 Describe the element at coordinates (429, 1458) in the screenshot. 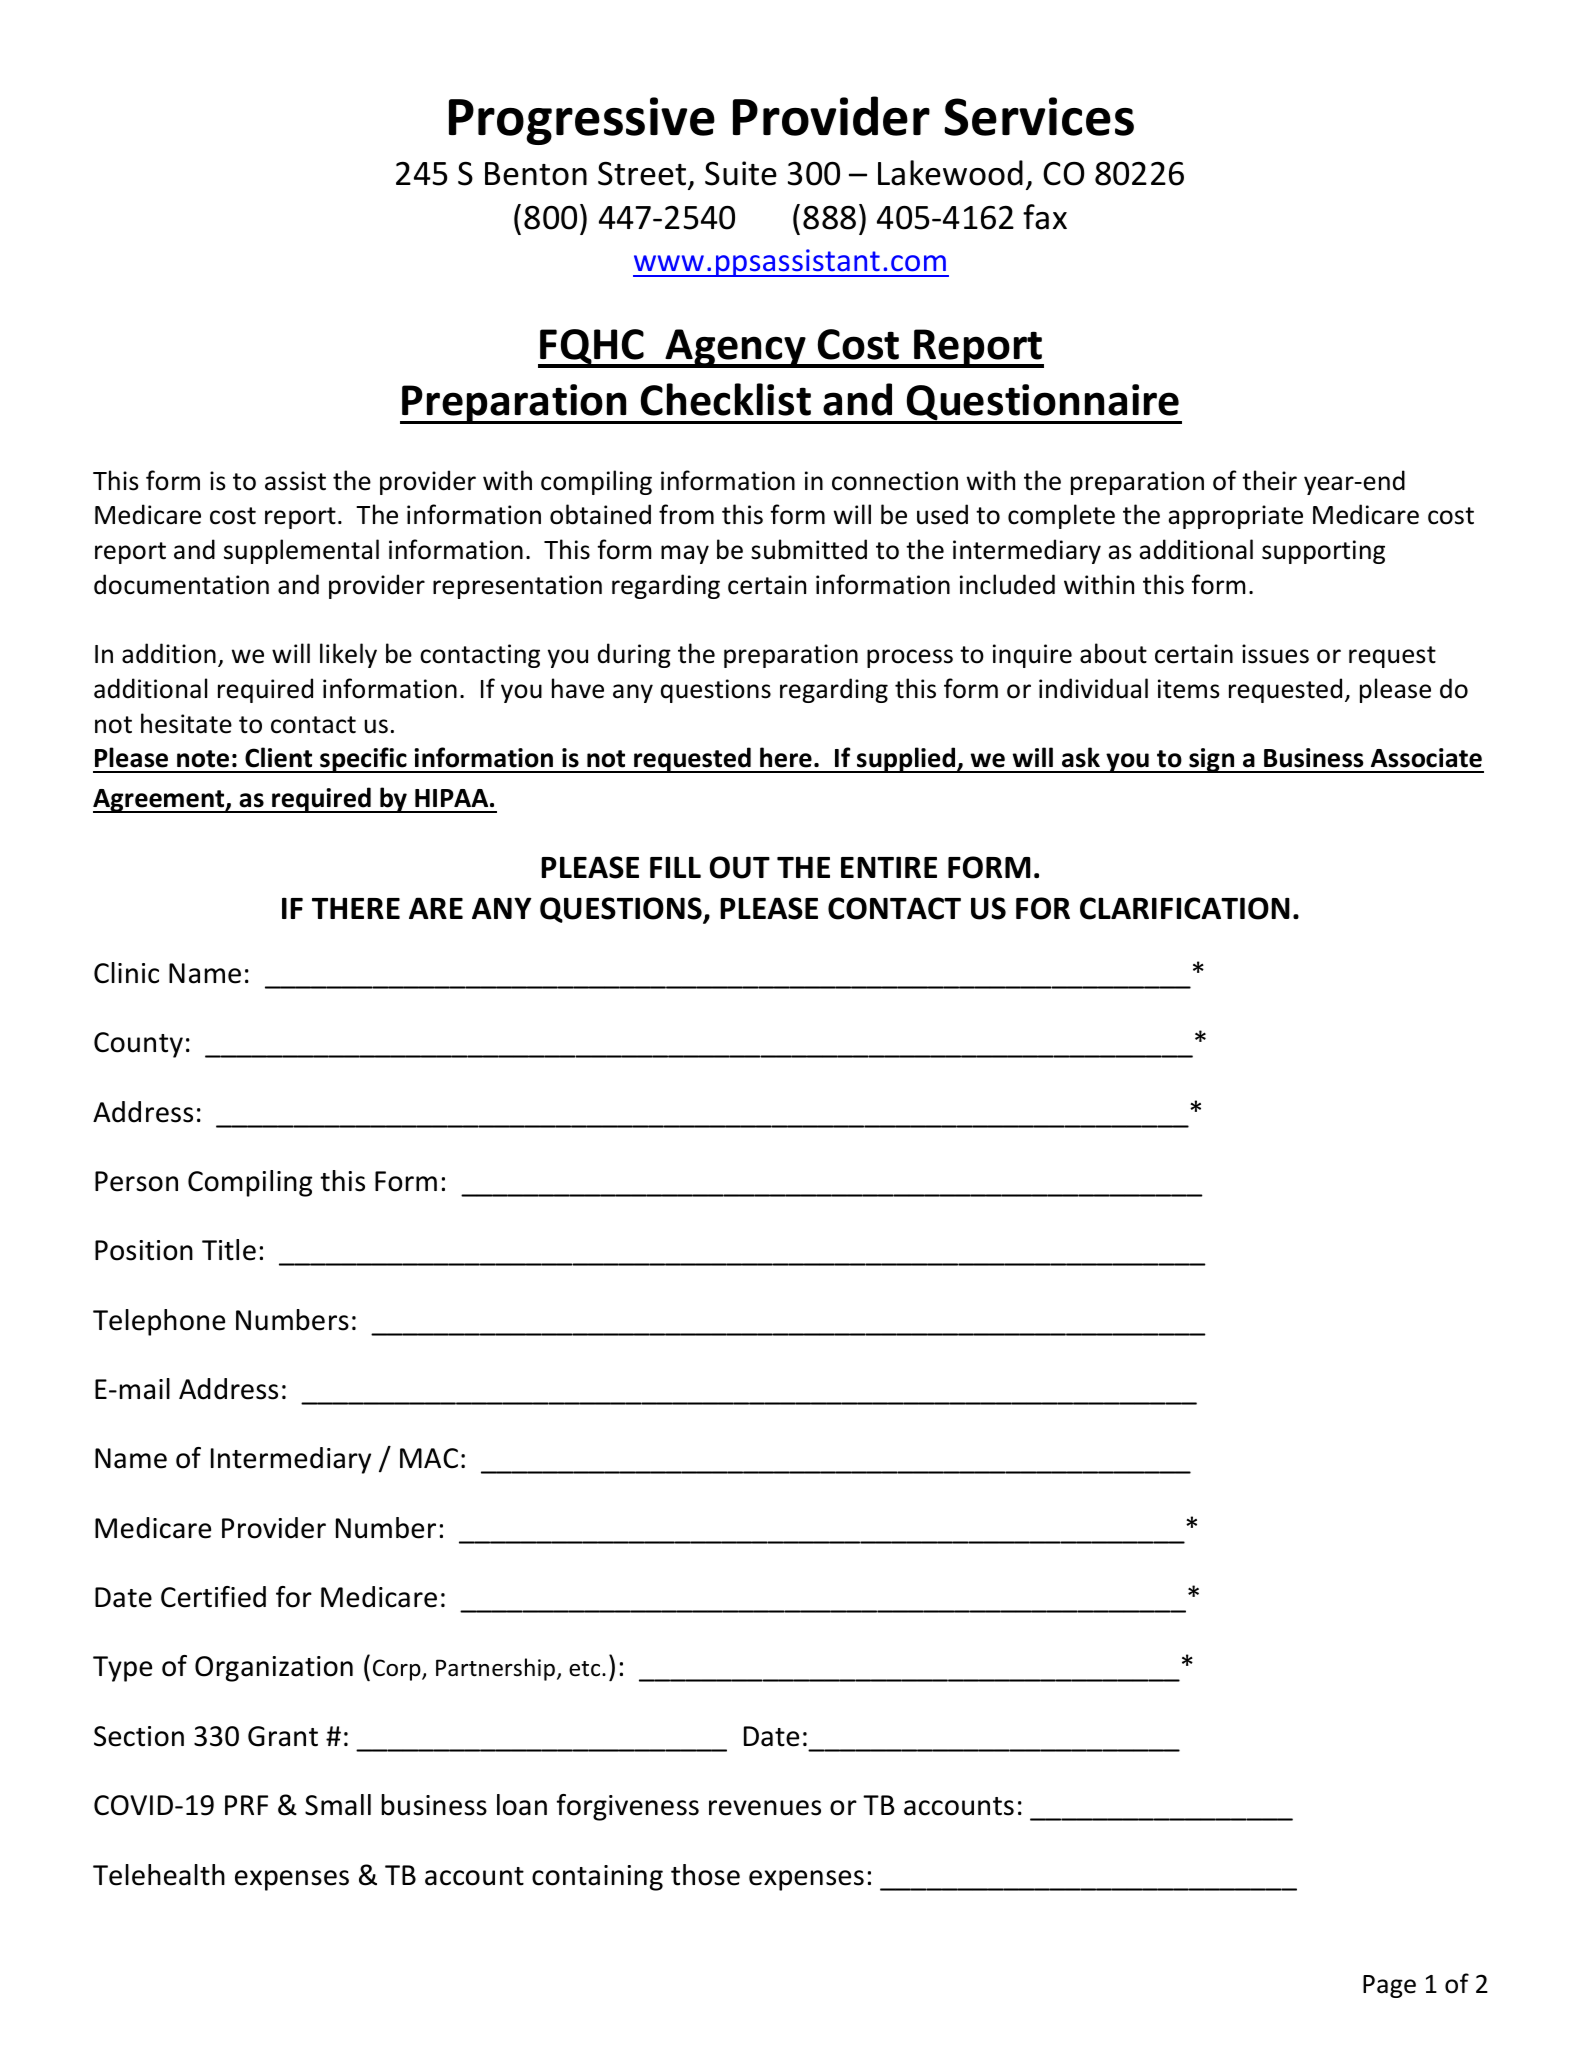

I see `MAC` at that location.
